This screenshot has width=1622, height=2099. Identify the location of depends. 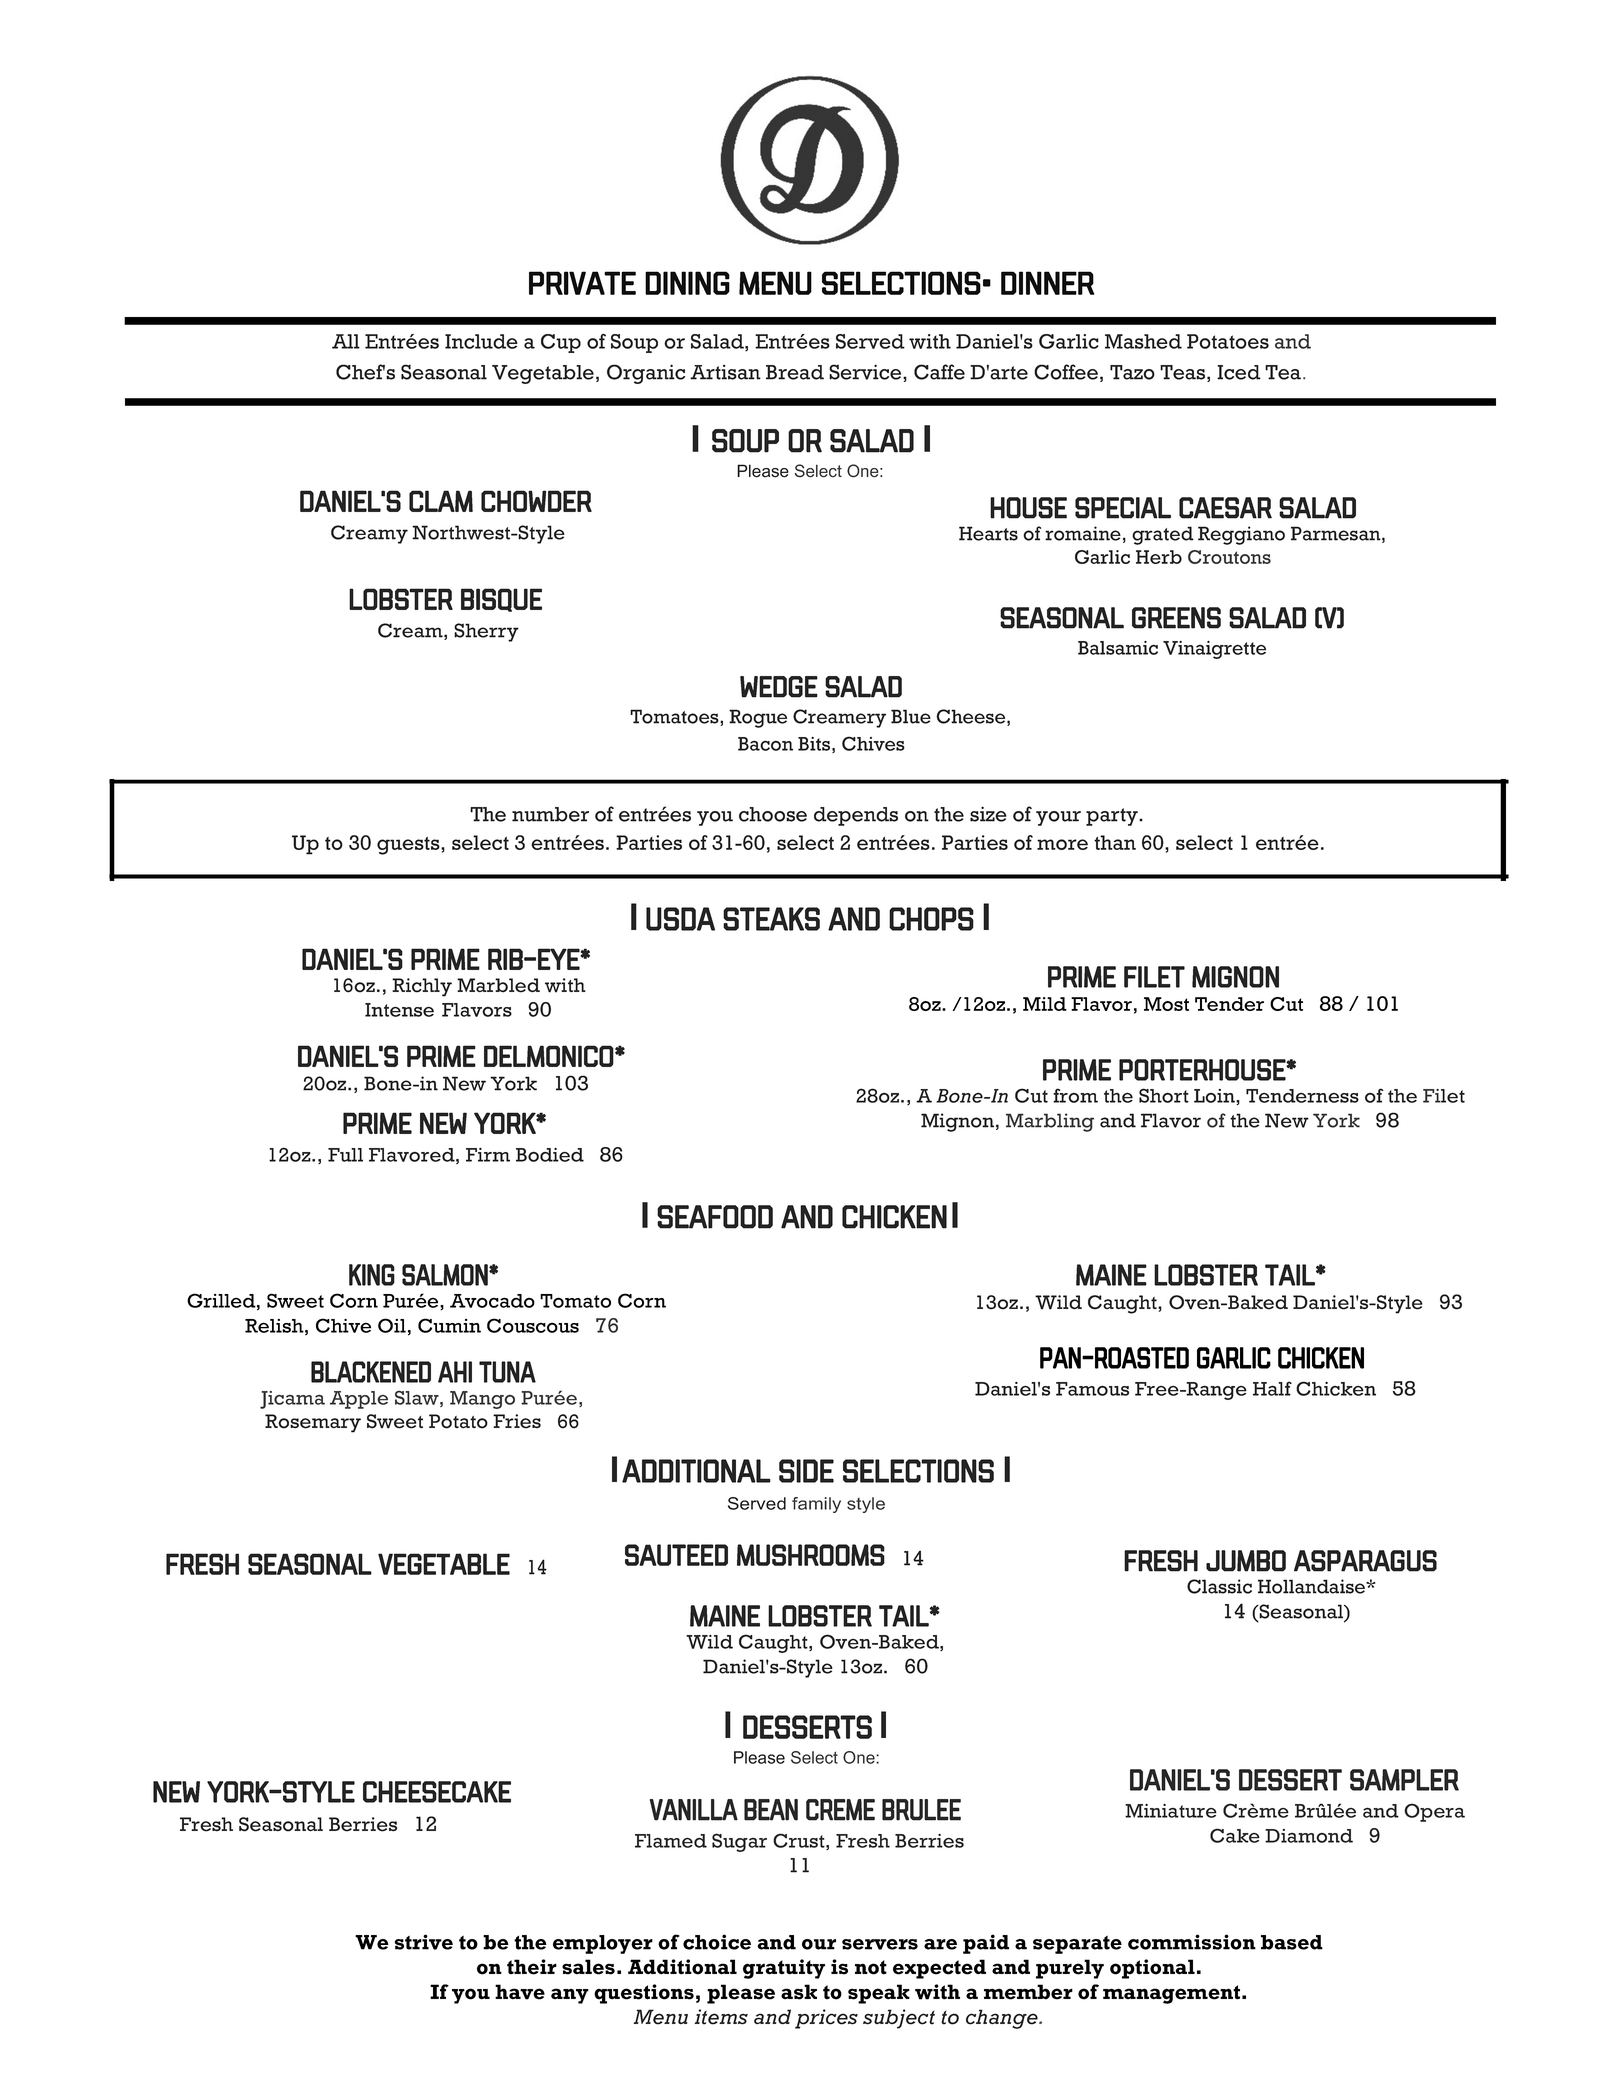
(856, 816).
